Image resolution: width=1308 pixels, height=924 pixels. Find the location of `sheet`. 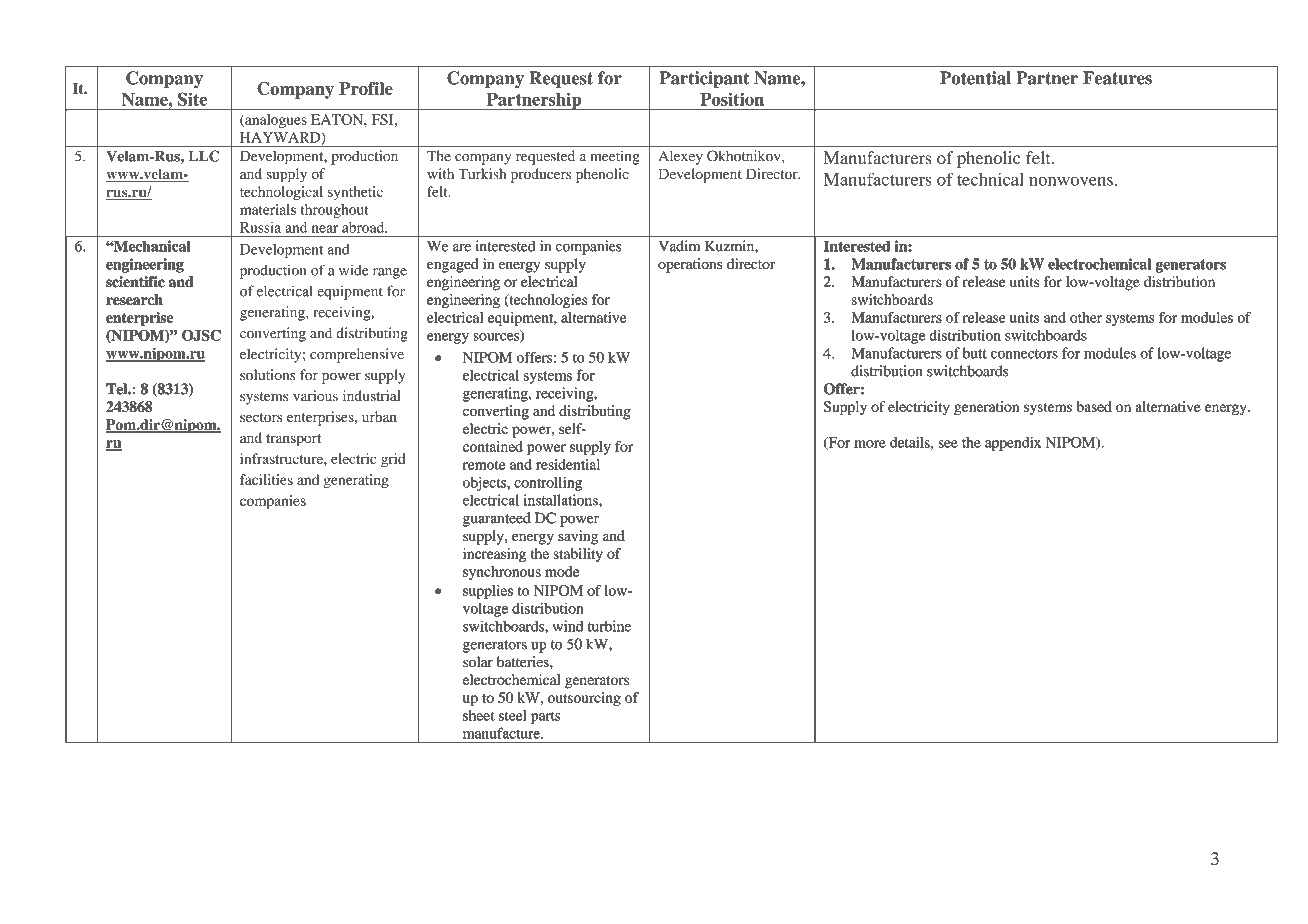

sheet is located at coordinates (478, 715).
